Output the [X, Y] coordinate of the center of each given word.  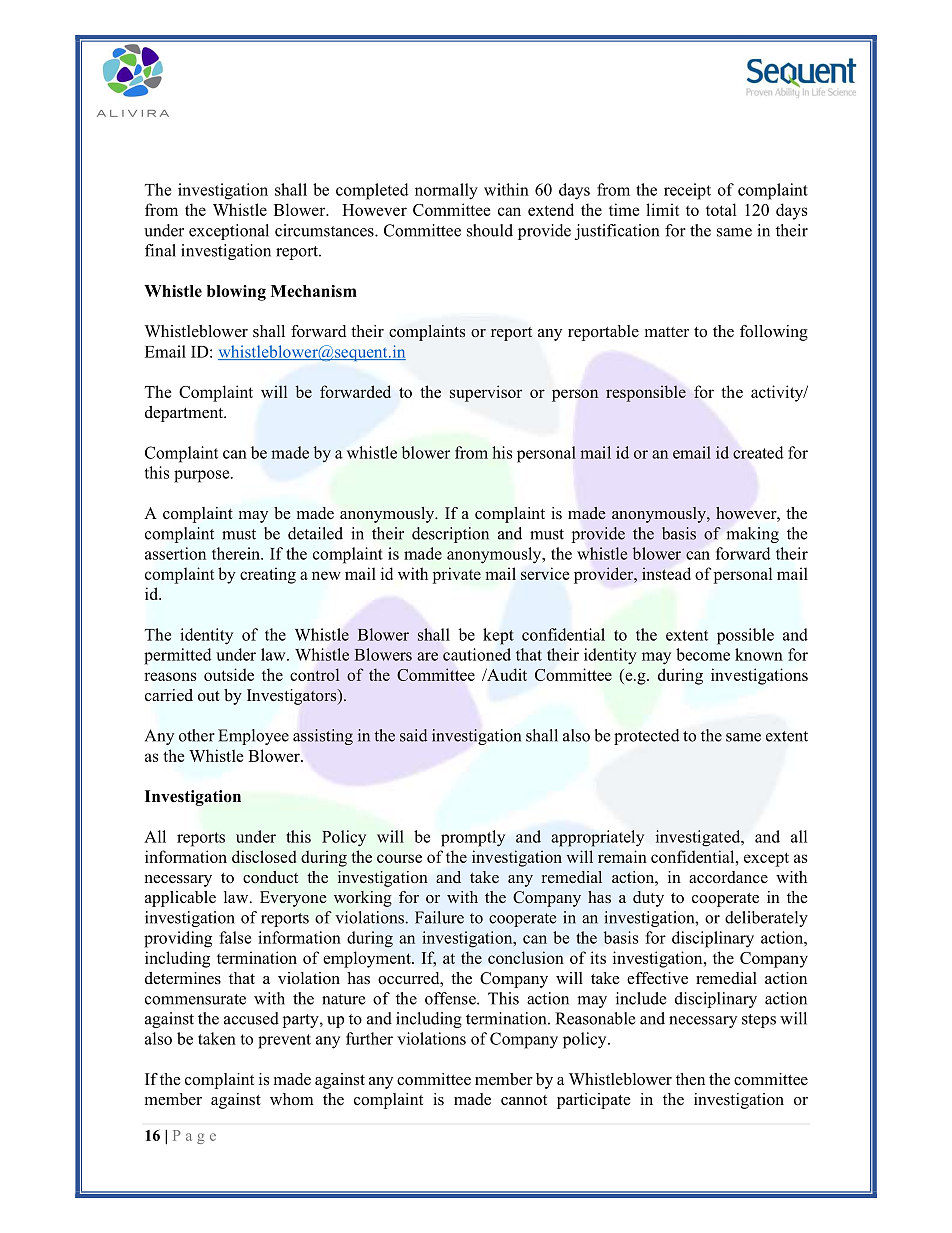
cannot [524, 1100]
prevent [284, 1041]
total [721, 209]
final [160, 250]
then [690, 1079]
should [490, 230]
